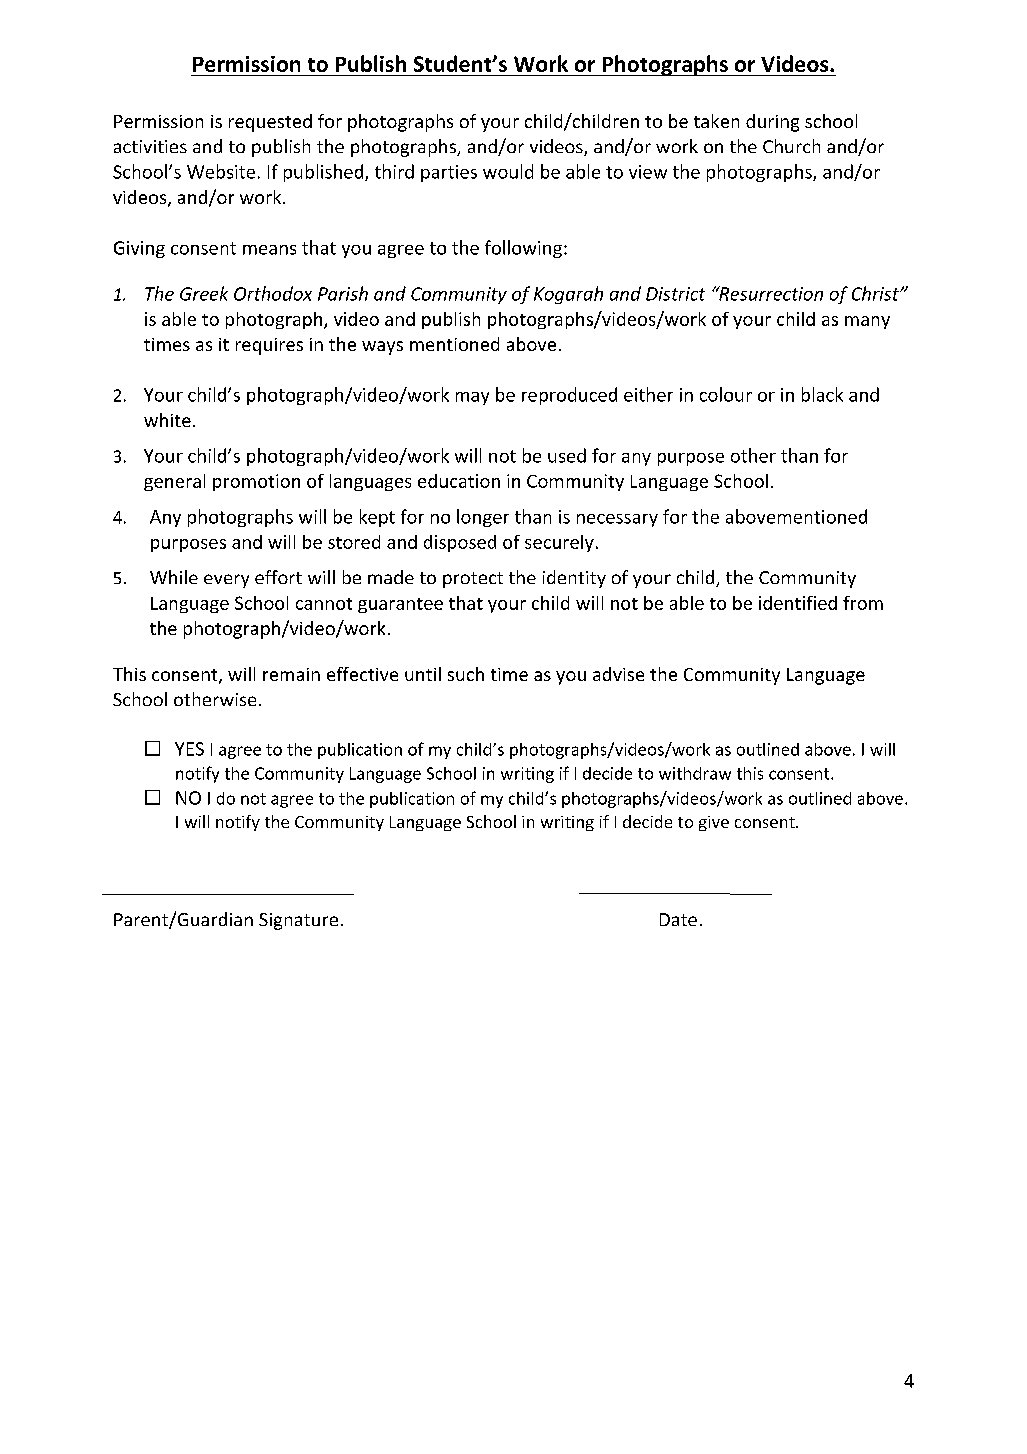 The height and width of the page is (1454, 1027). What do you see at coordinates (483, 518) in the page?
I see `longer` at bounding box center [483, 518].
